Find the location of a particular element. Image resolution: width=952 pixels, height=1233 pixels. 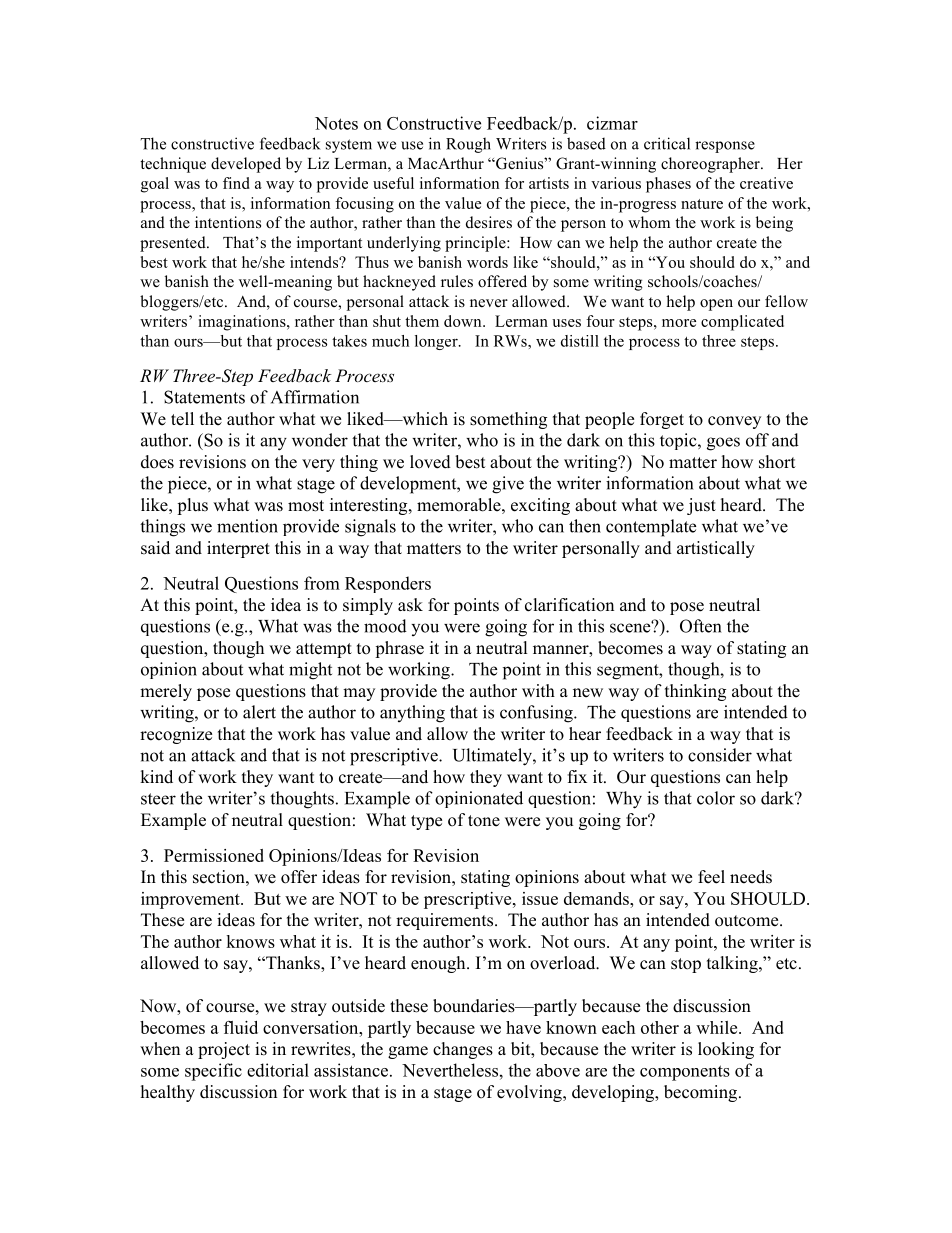

ask is located at coordinates (410, 605).
